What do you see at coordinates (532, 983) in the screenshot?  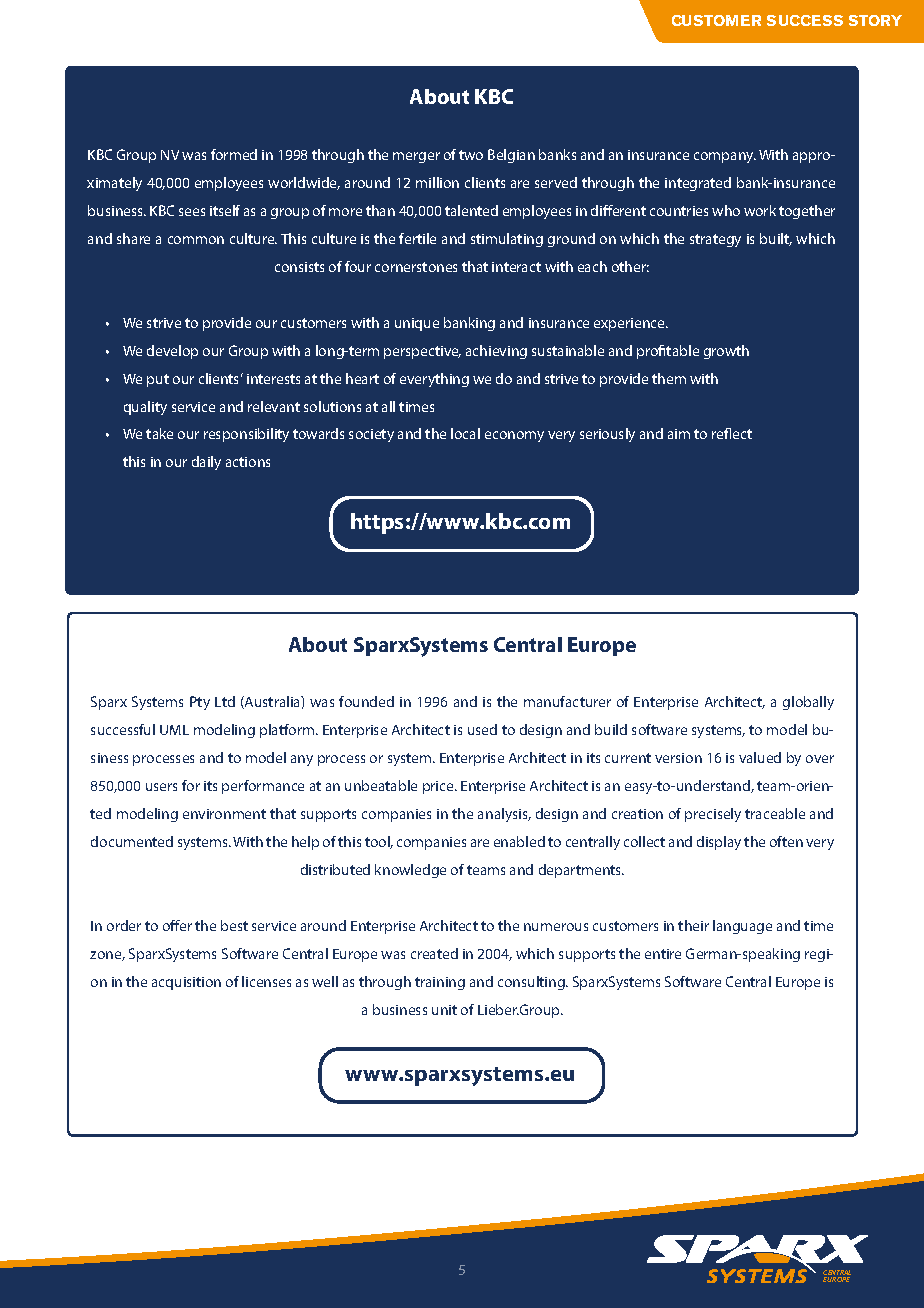 I see `consulting` at bounding box center [532, 983].
